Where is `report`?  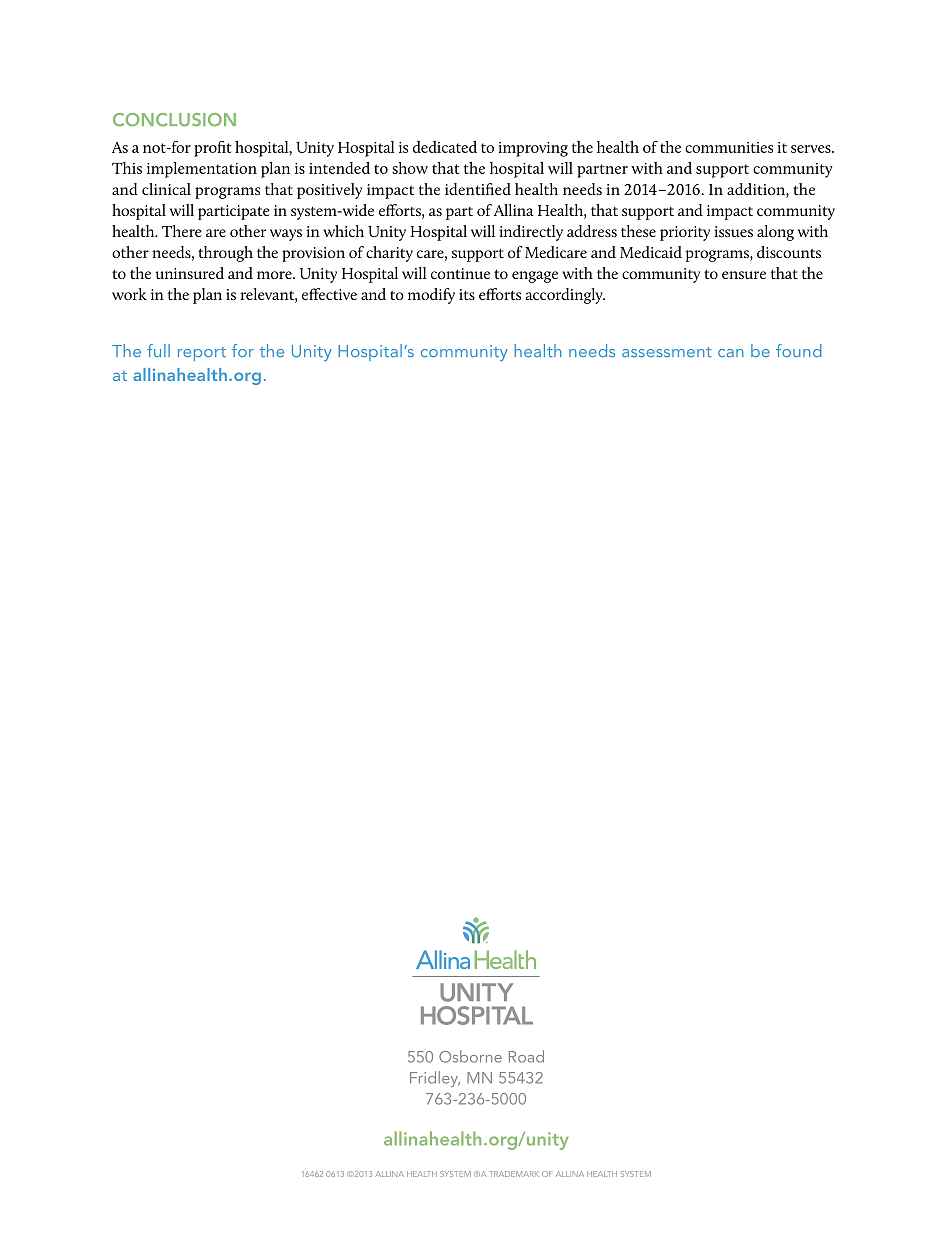
report is located at coordinates (202, 354).
